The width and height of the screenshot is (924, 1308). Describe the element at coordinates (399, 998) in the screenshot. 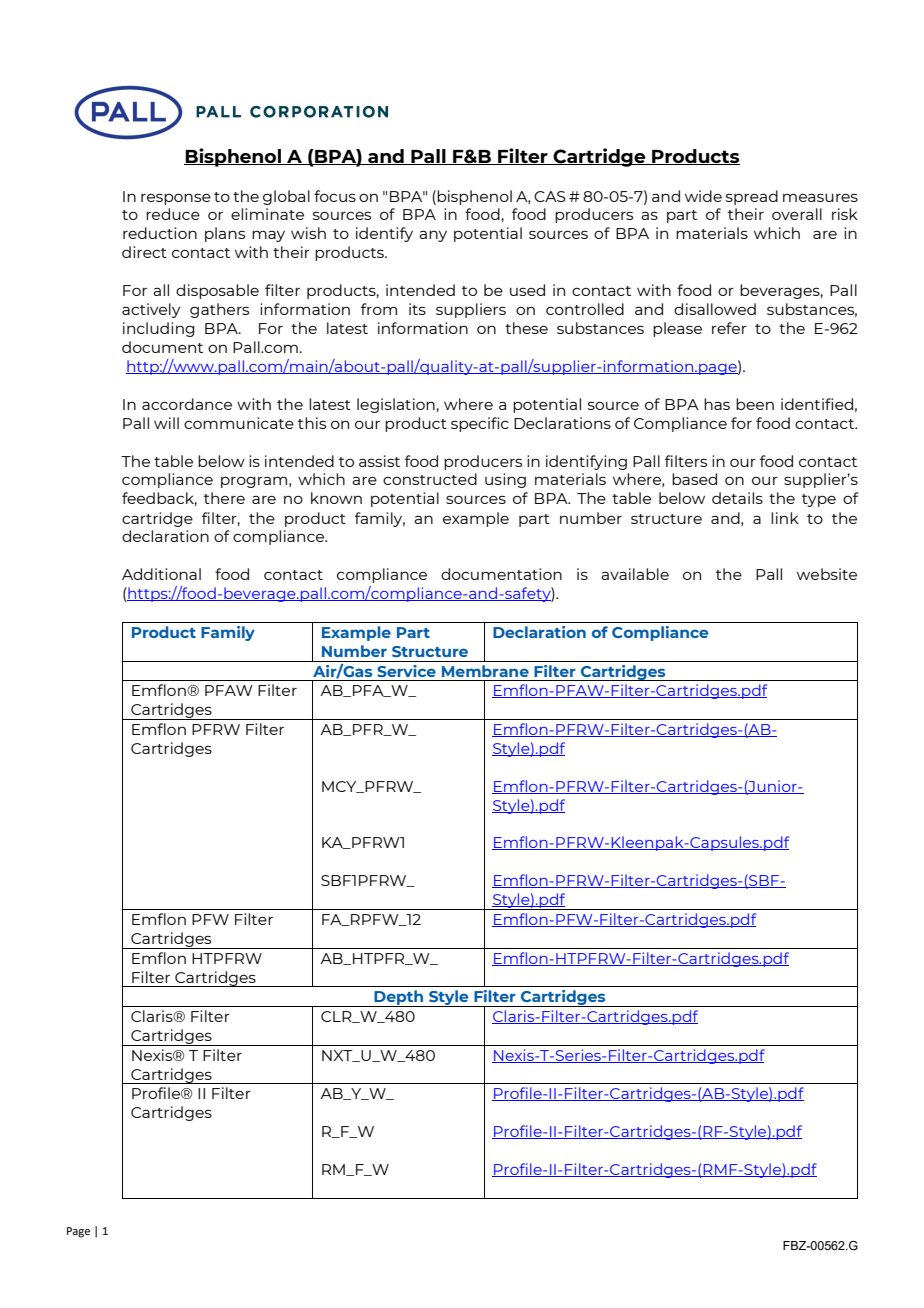

I see `Depth` at that location.
